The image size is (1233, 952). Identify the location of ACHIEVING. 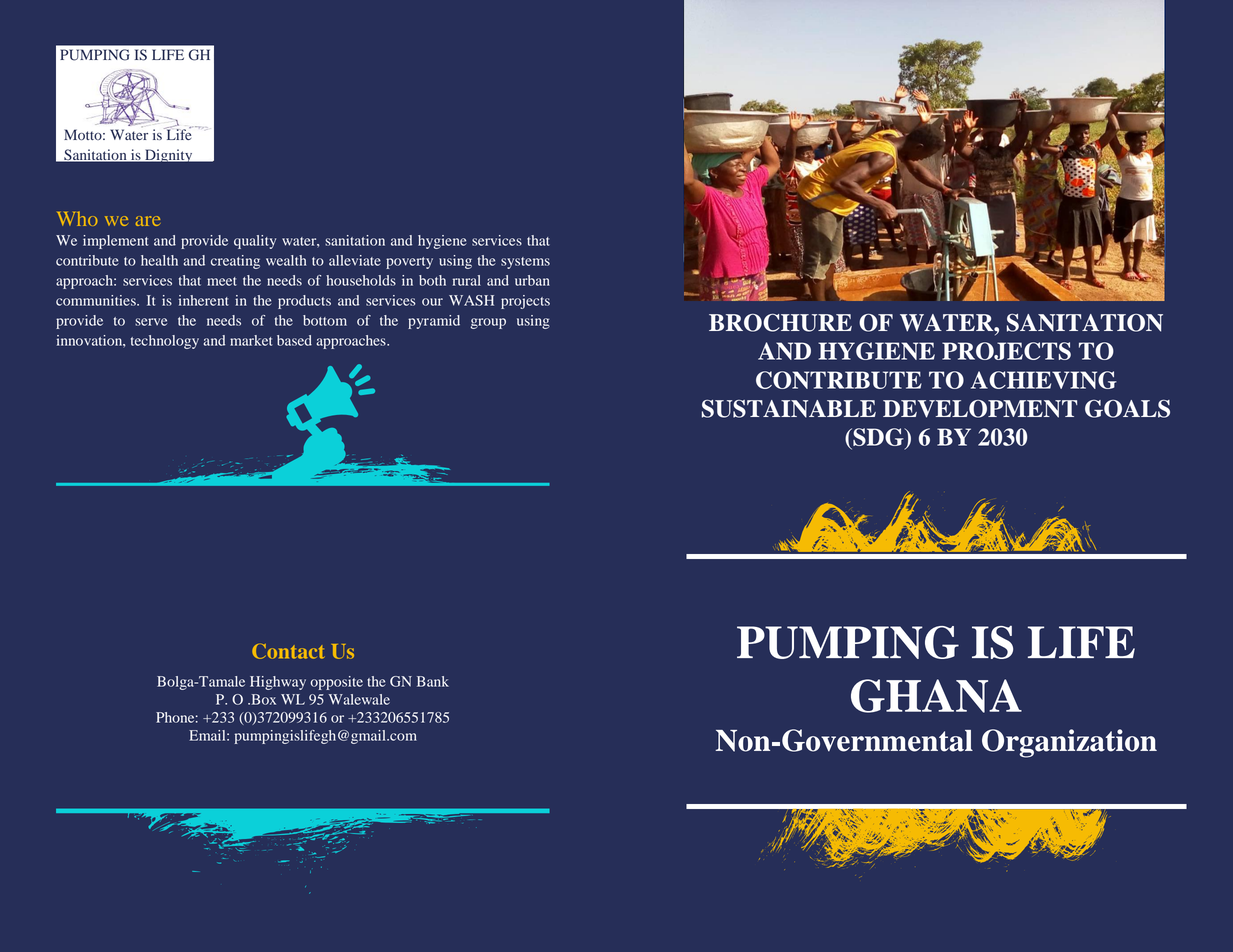
(1044, 380).
